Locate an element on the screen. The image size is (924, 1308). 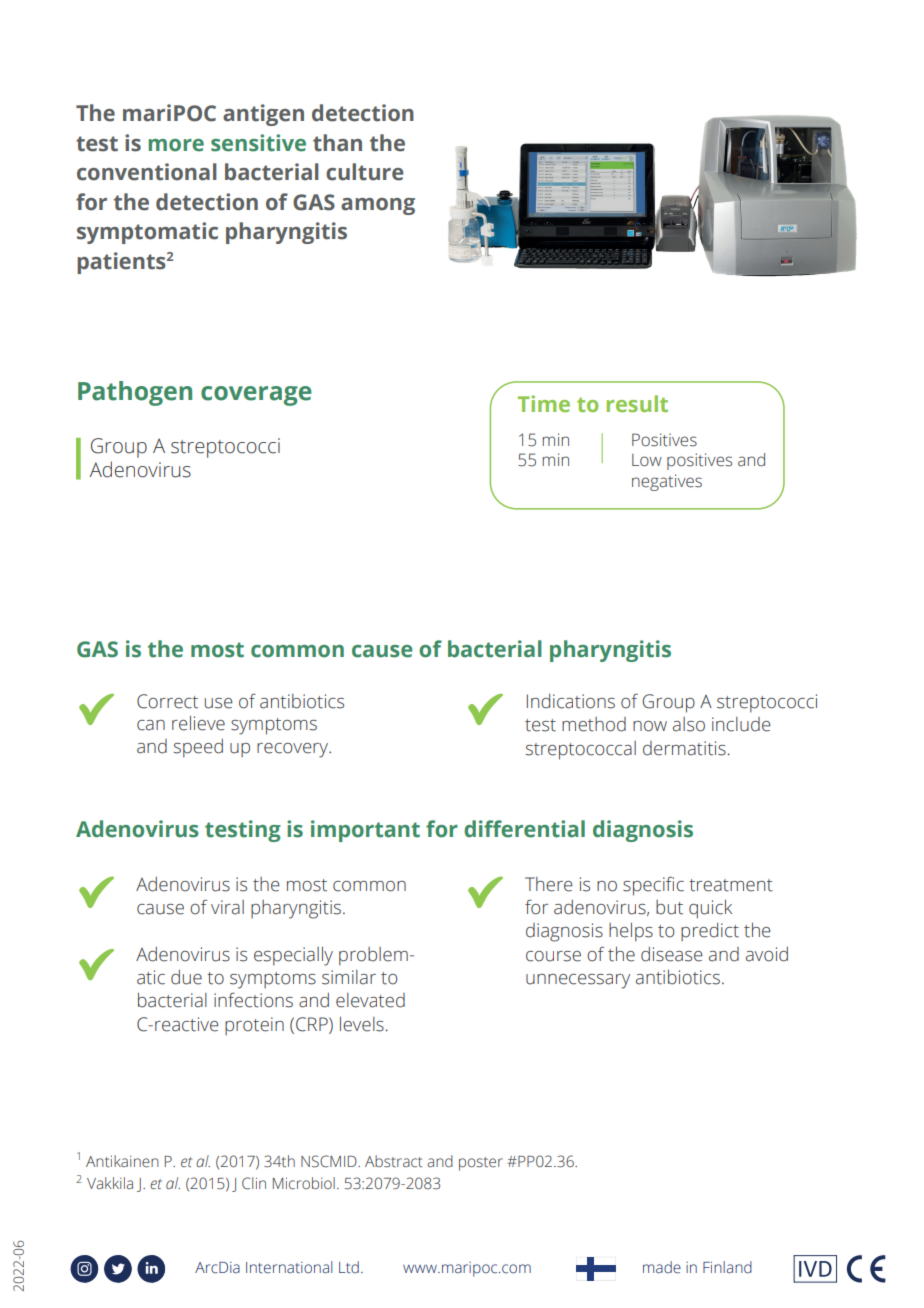
coverage is located at coordinates (256, 396).
